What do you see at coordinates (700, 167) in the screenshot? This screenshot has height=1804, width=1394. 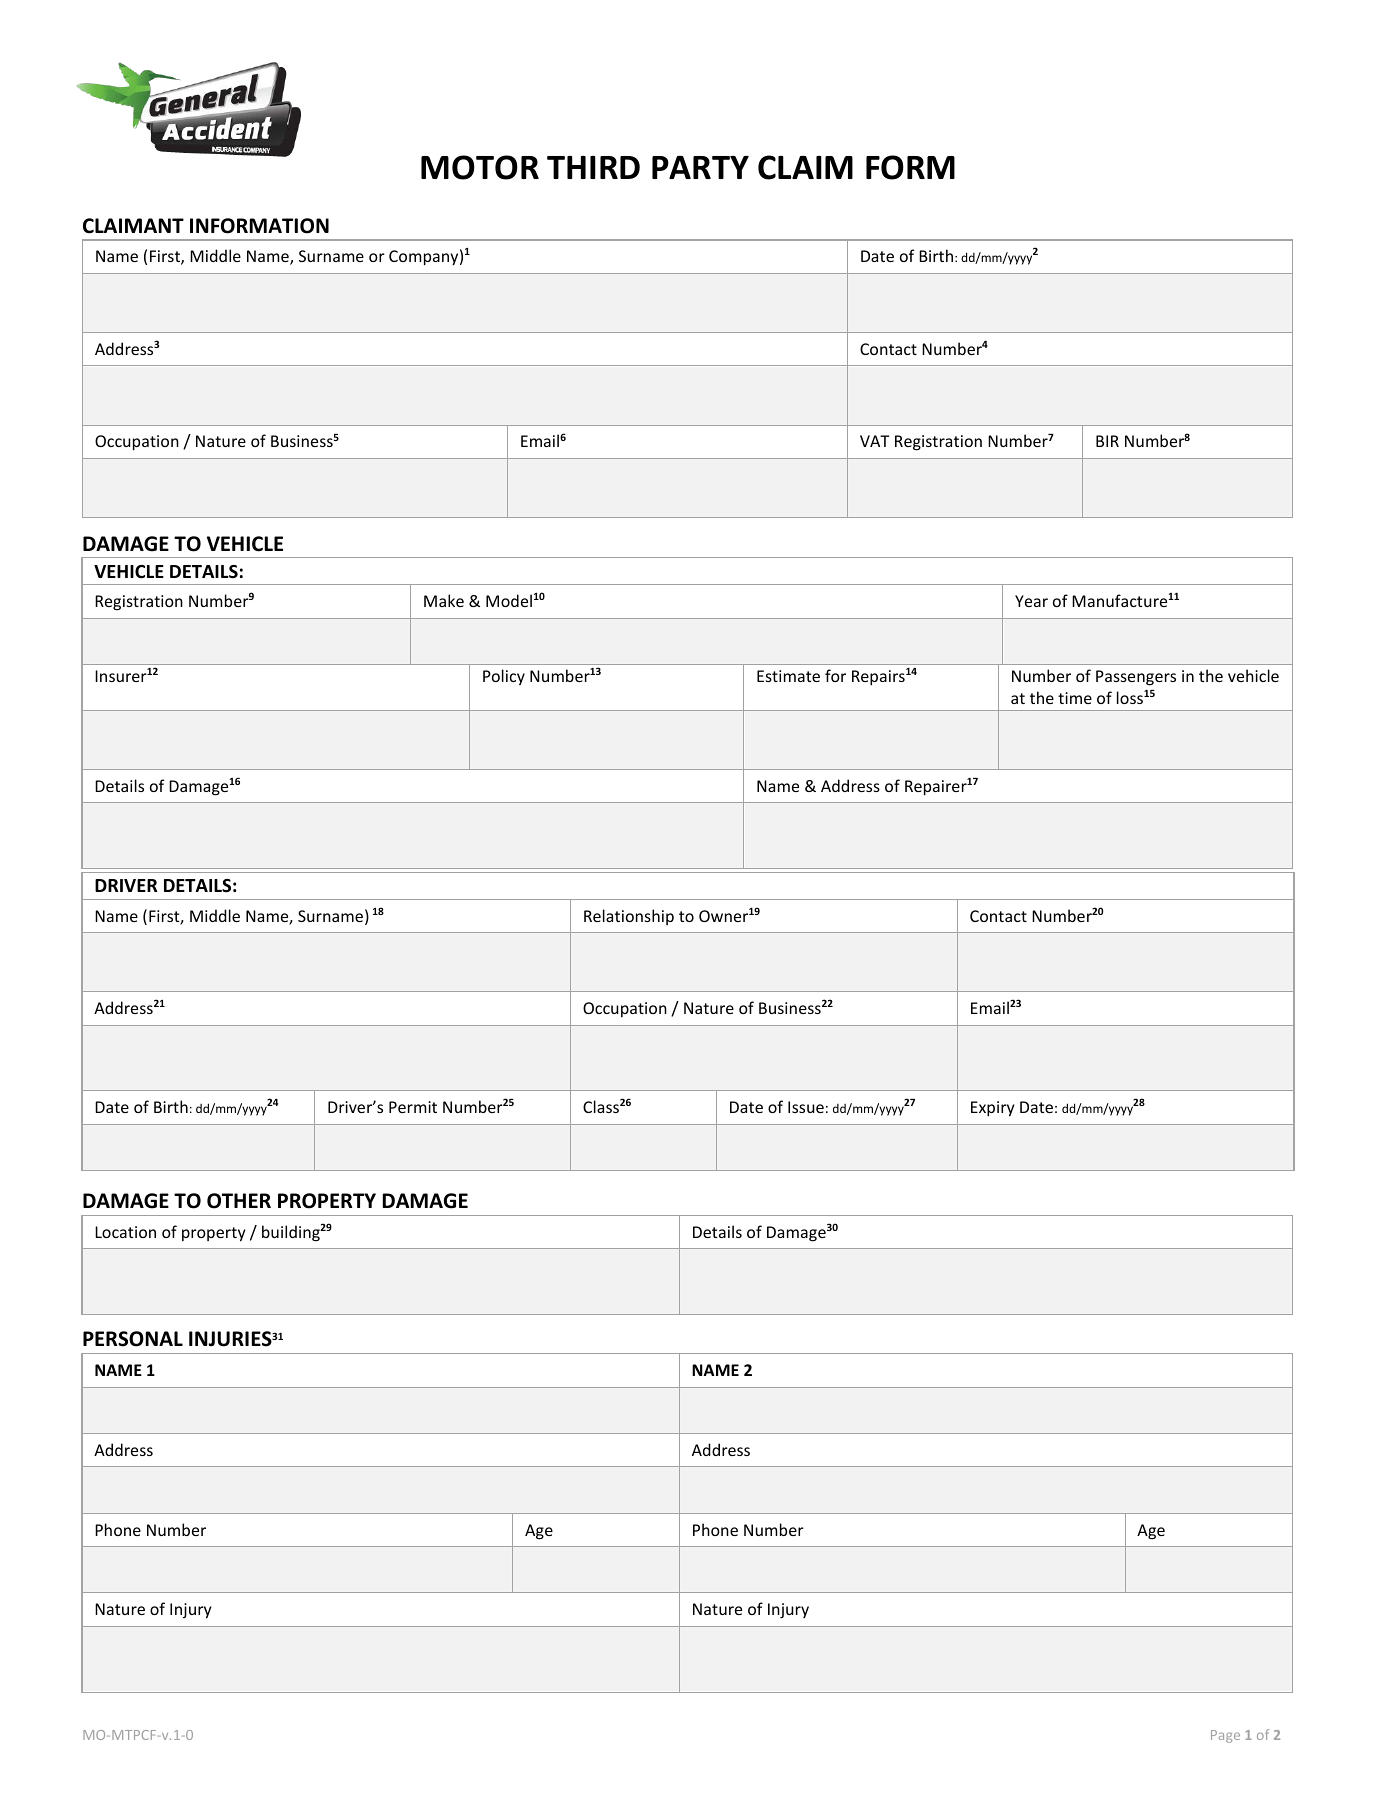 I see `PARTY` at bounding box center [700, 167].
